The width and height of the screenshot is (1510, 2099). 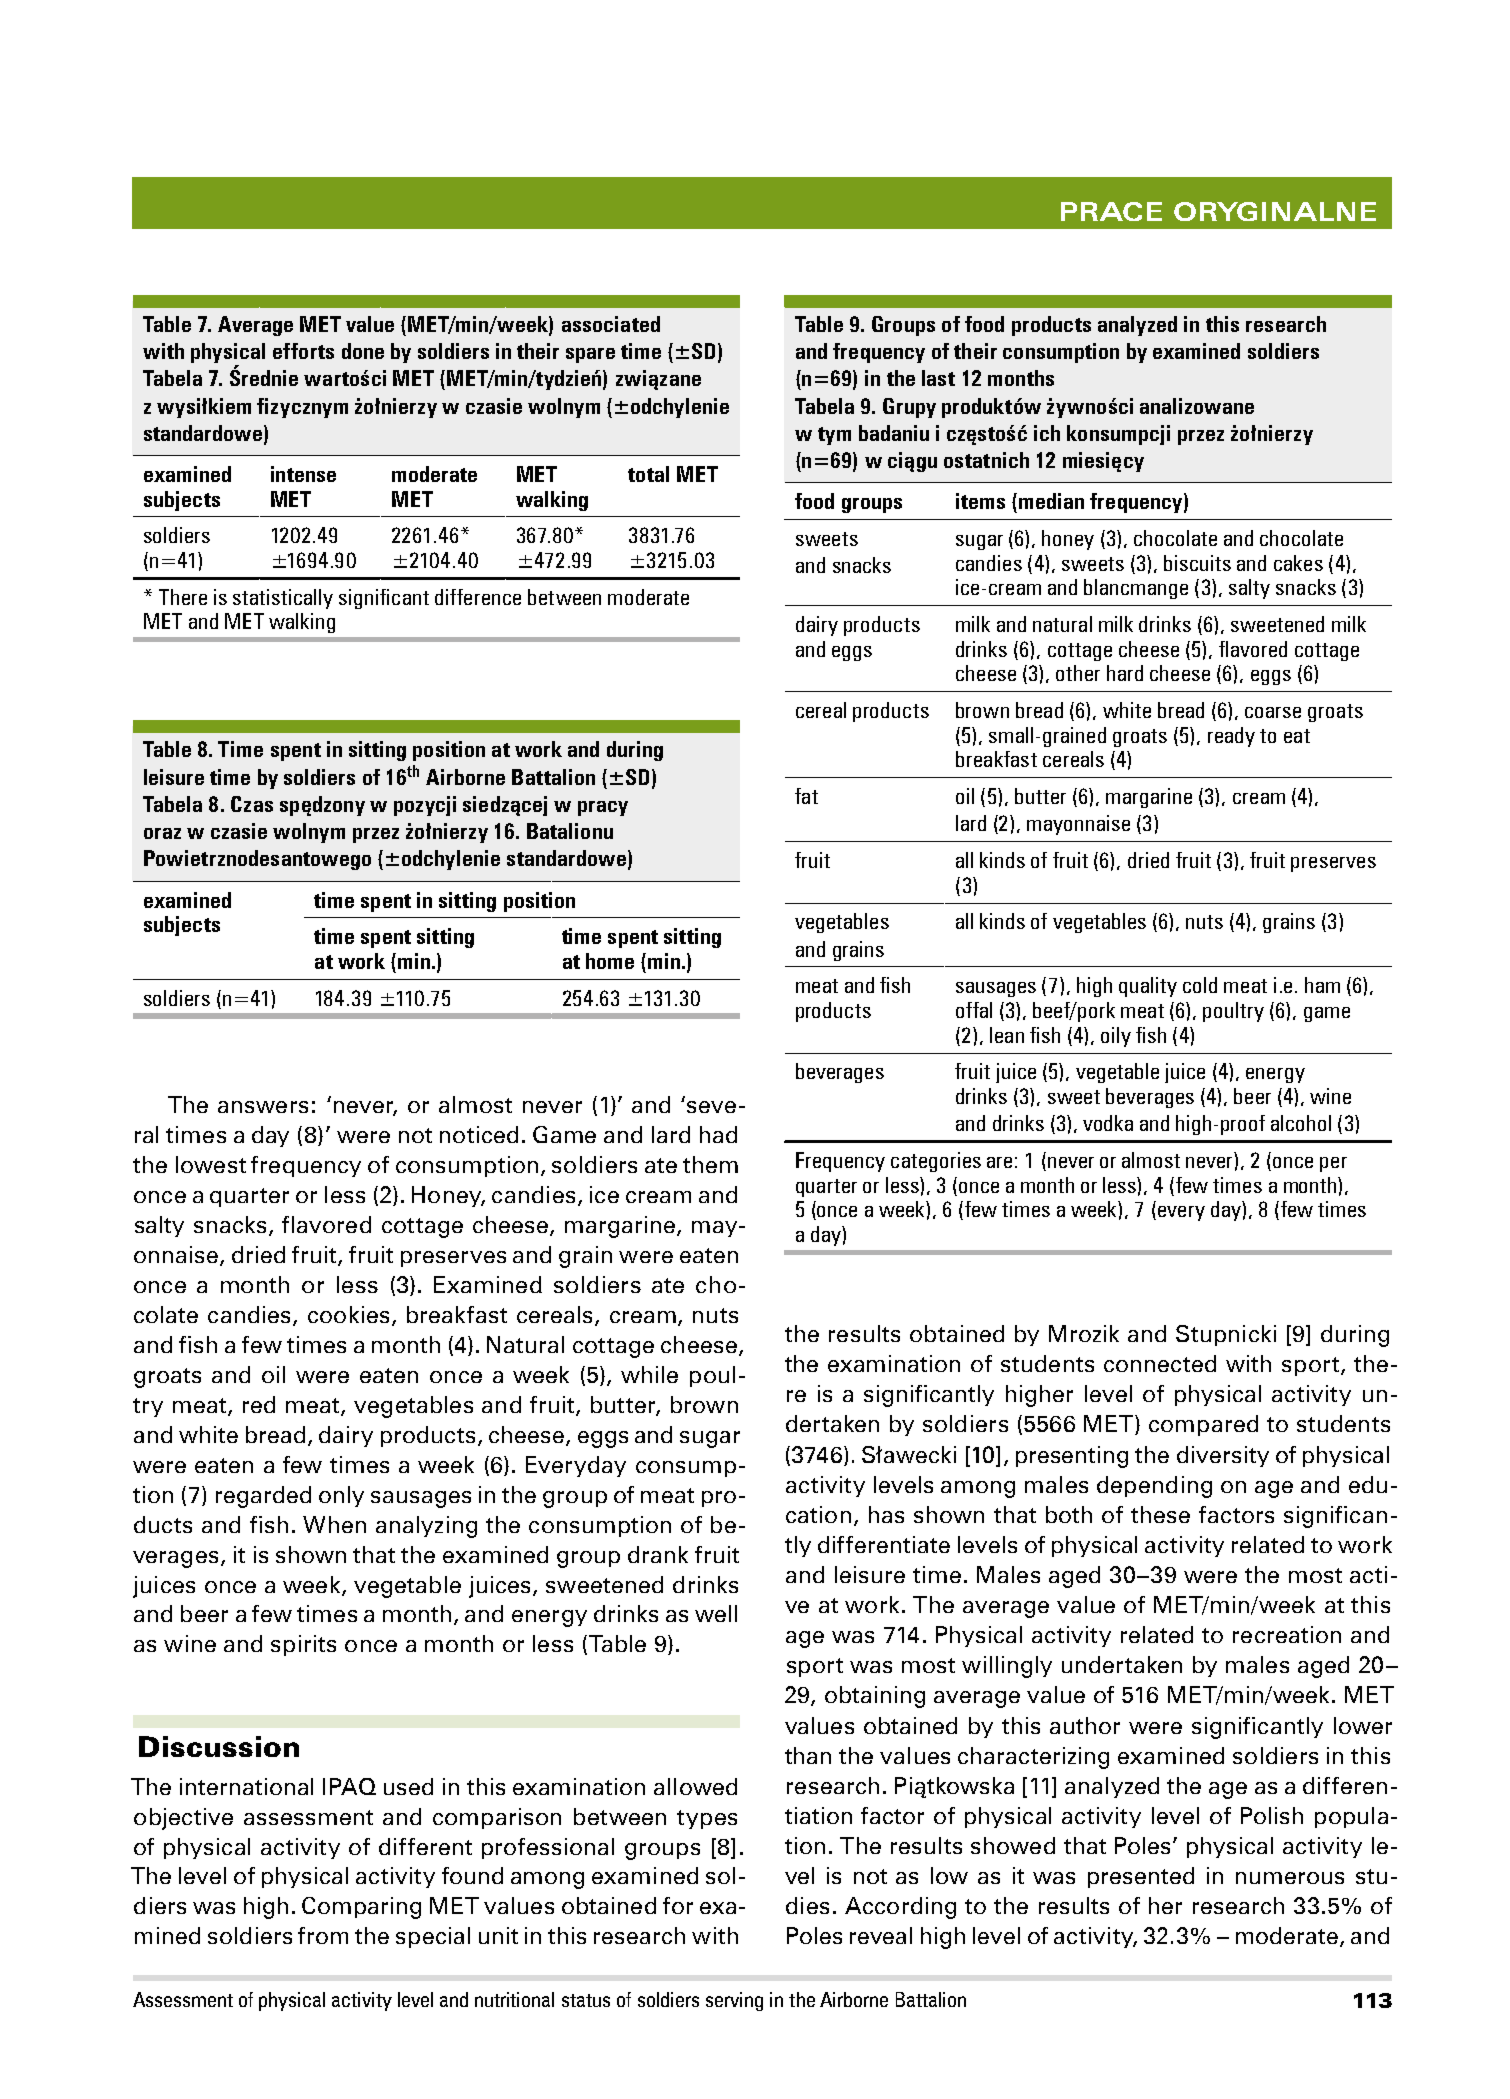 What do you see at coordinates (263, 1107) in the screenshot?
I see `answers` at bounding box center [263, 1107].
